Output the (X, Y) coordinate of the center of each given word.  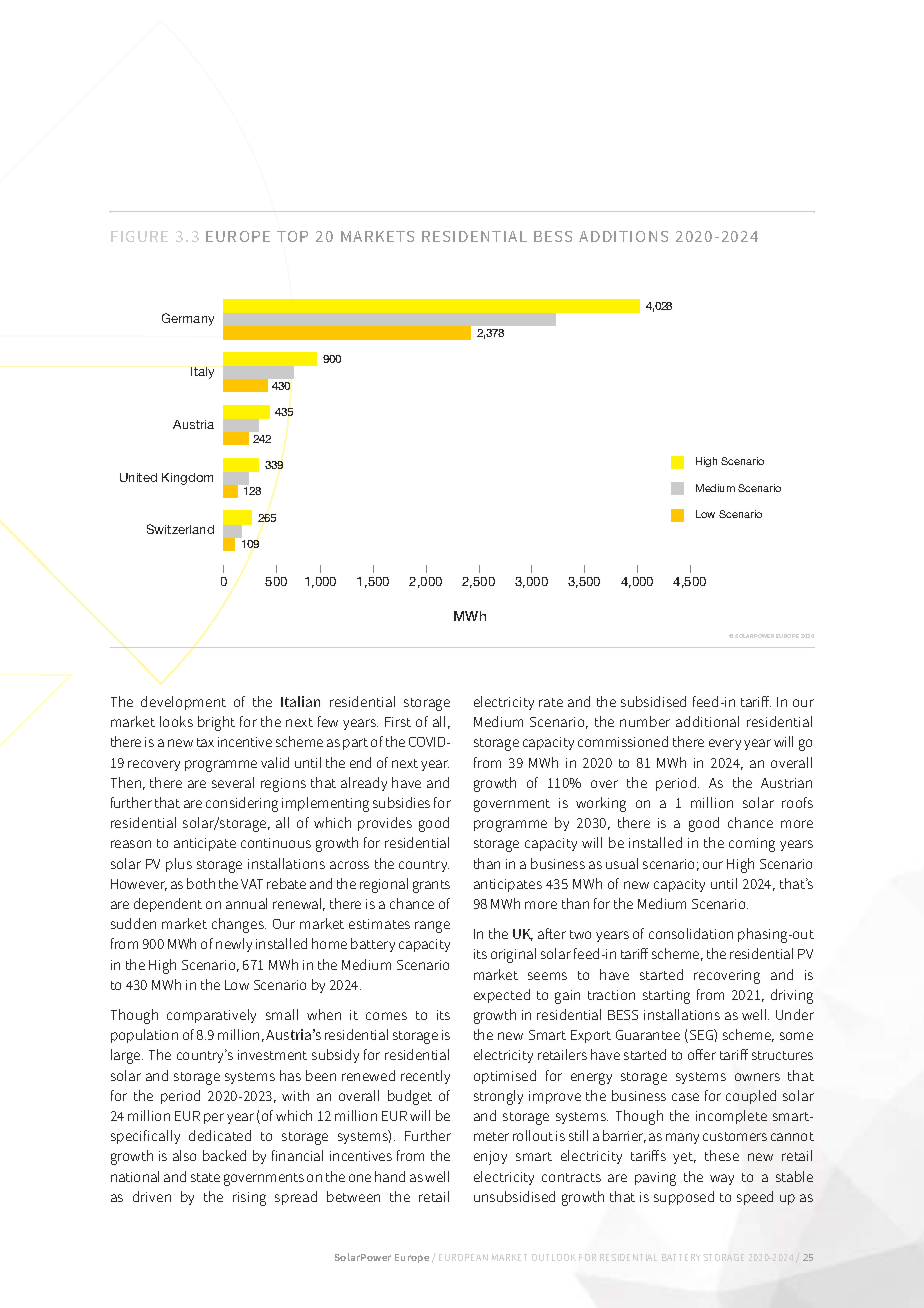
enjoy (490, 1158)
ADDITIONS (623, 236)
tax (205, 742)
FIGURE (139, 236)
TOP (292, 236)
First (398, 722)
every (725, 744)
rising (249, 1199)
